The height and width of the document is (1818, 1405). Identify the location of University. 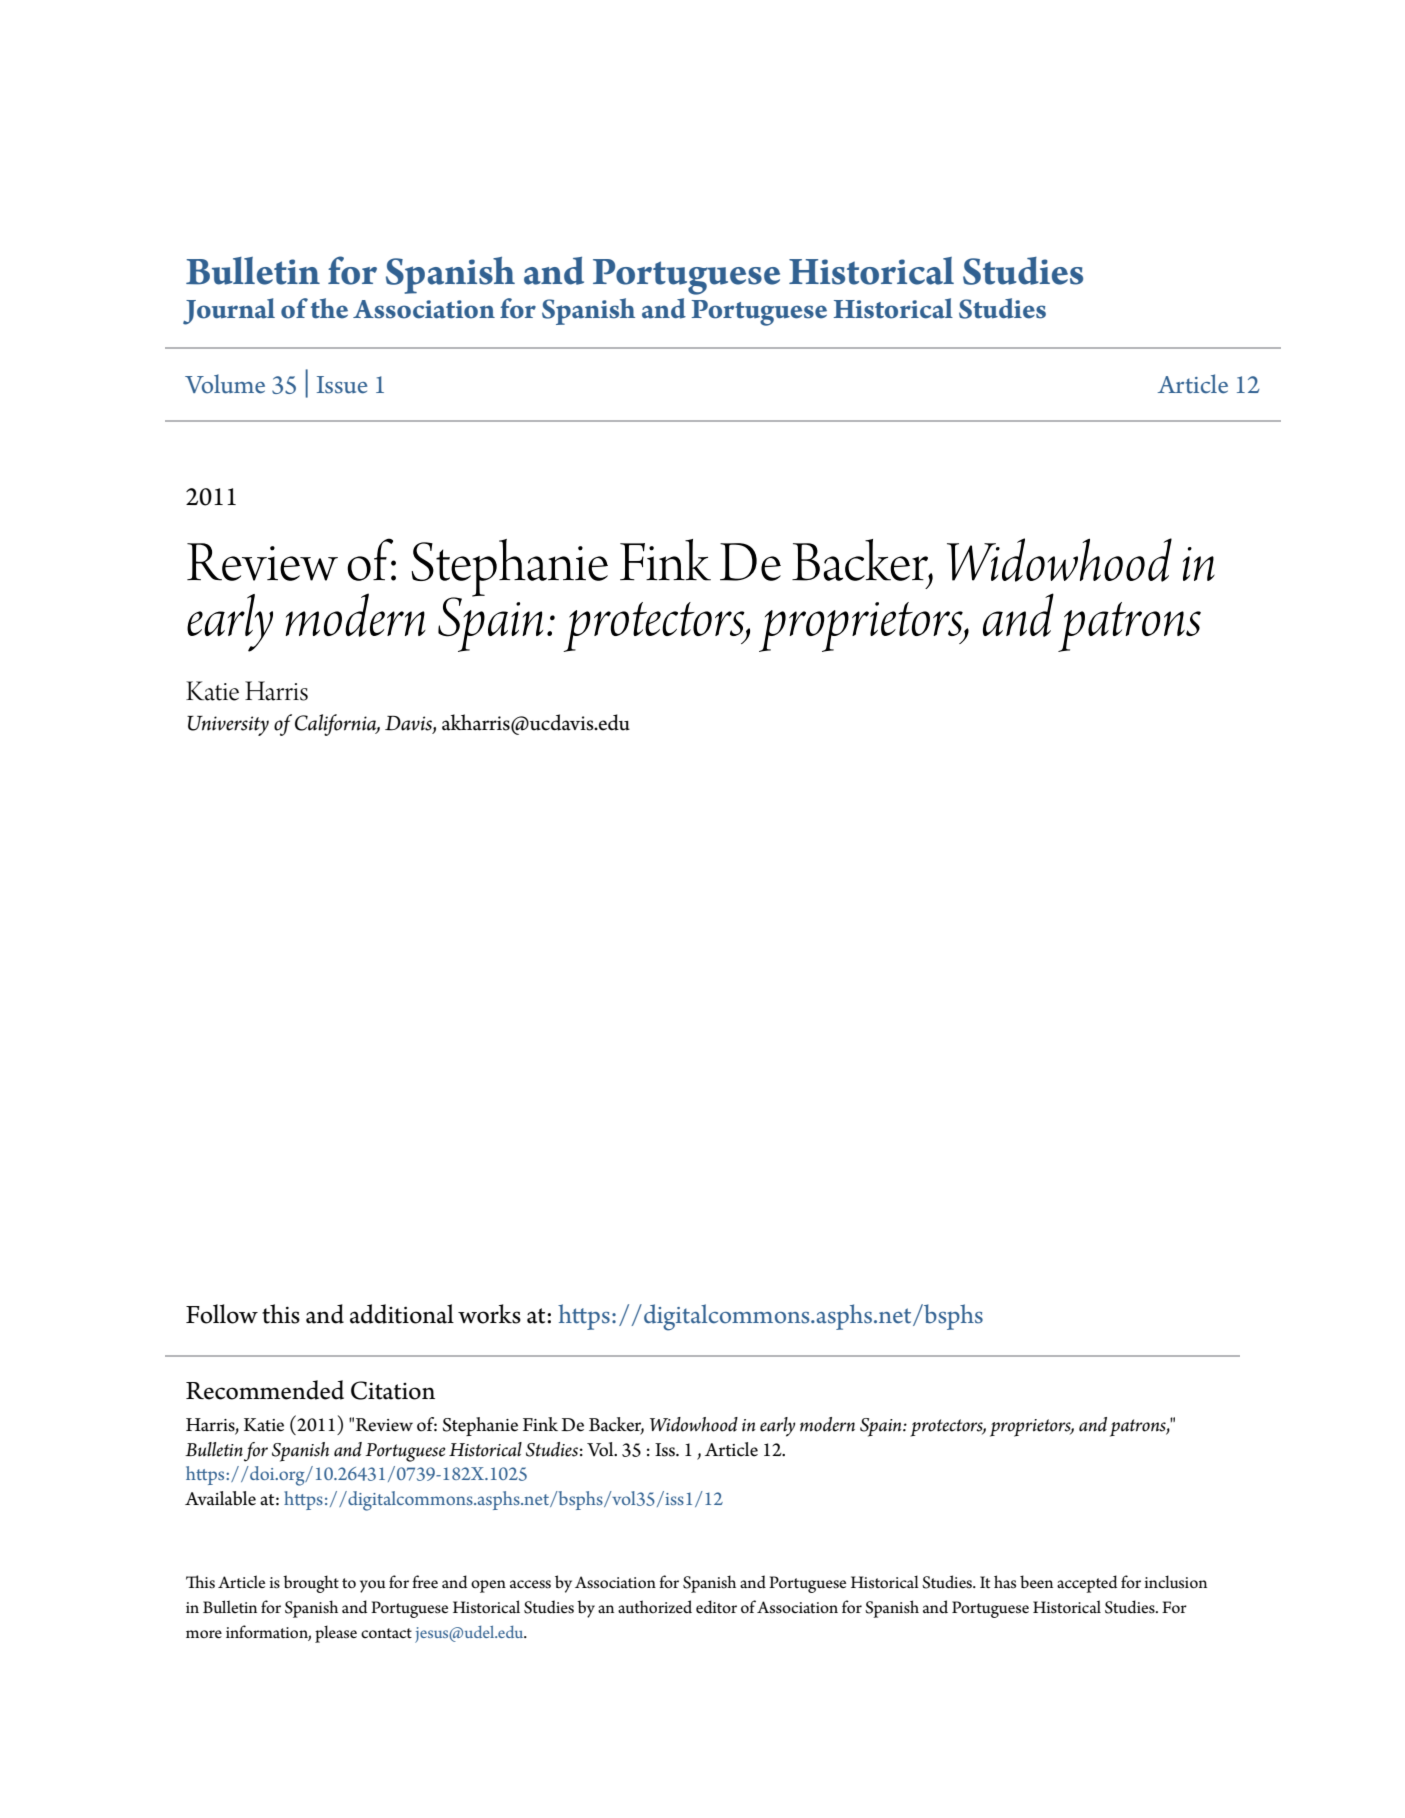
(228, 726).
